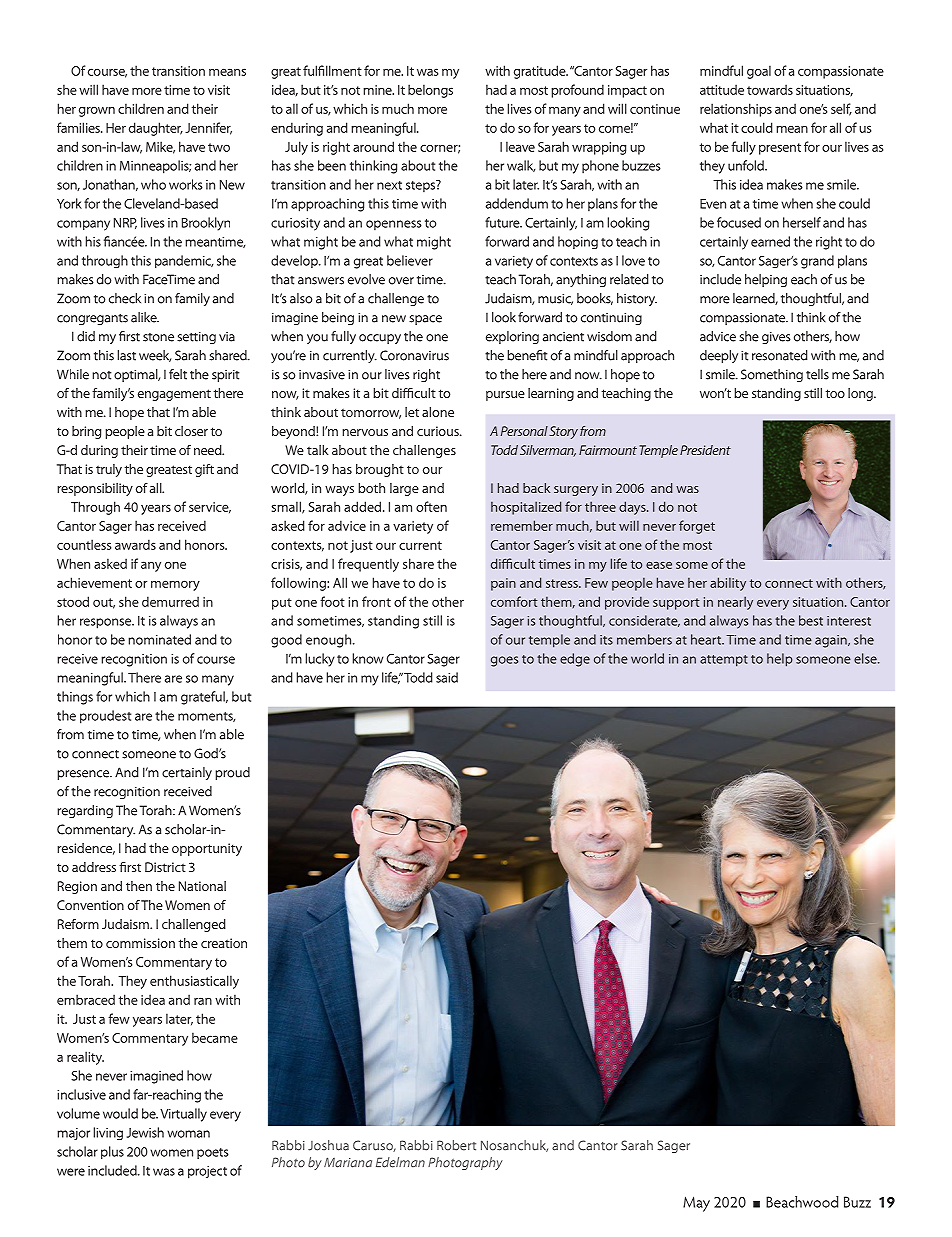 This document has height=1237, width=952. Describe the element at coordinates (696, 1204) in the document. I see `May` at that location.
